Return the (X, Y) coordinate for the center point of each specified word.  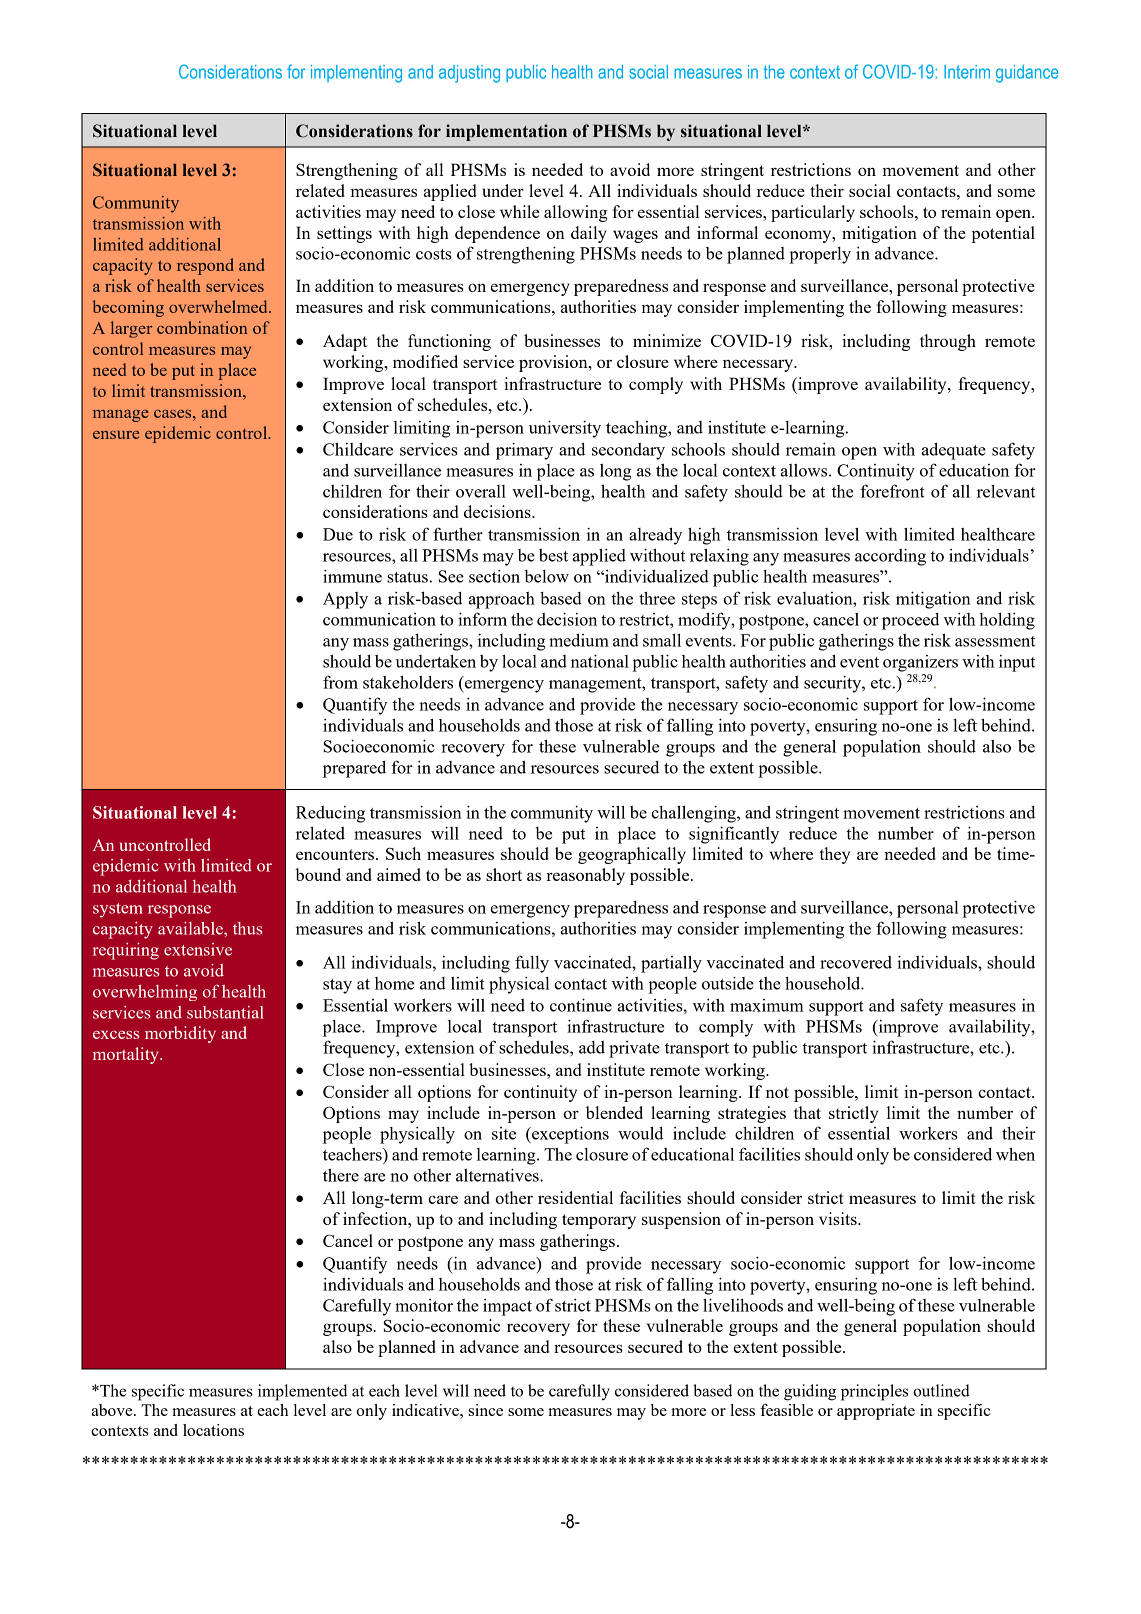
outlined (941, 1390)
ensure (116, 435)
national (600, 661)
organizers (920, 663)
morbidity (180, 1034)
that (807, 1112)
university (565, 429)
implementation (506, 132)
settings (344, 234)
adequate (954, 451)
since (486, 1410)
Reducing (330, 814)
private (634, 1049)
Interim (967, 72)
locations (213, 1430)
